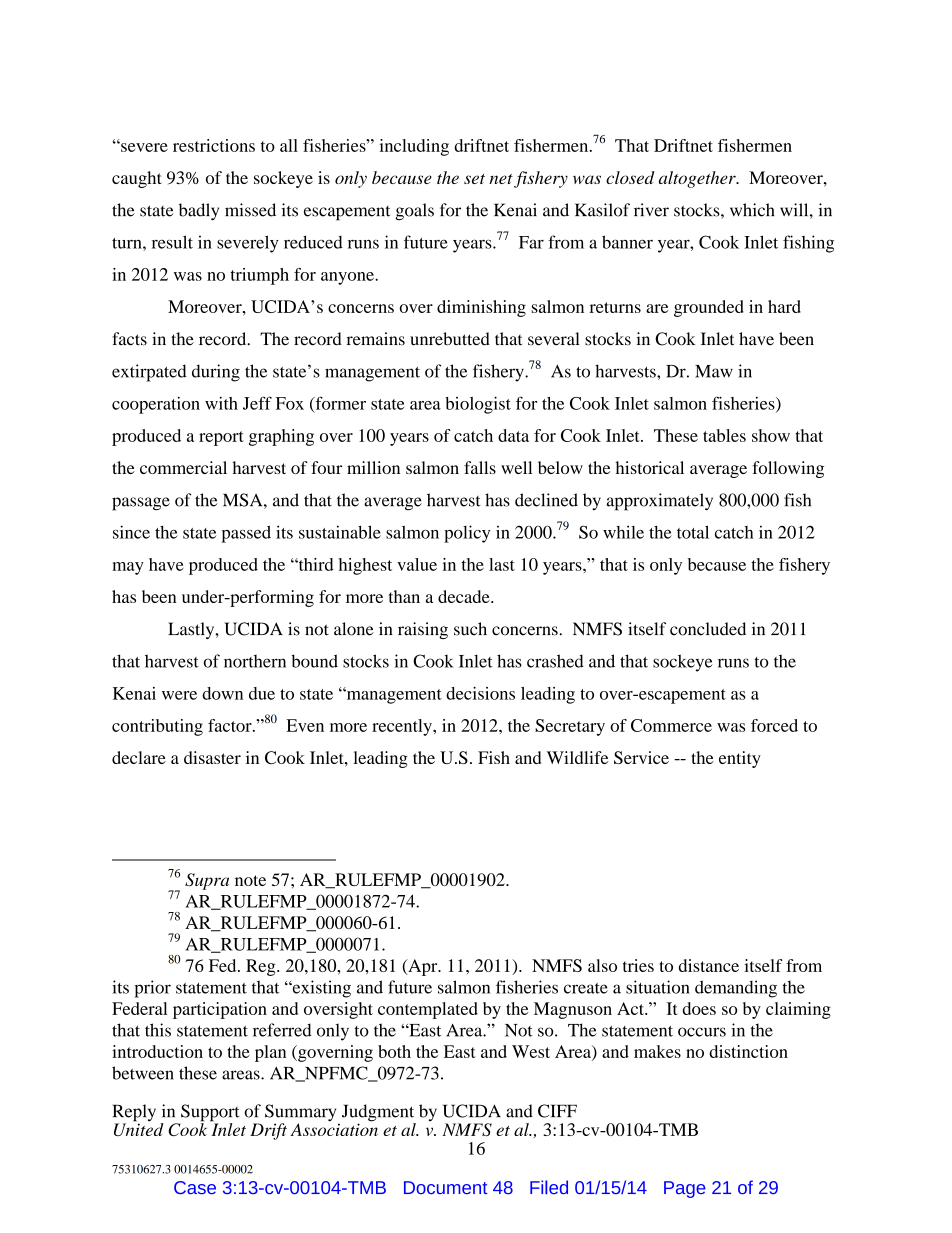  I want to click on set, so click(474, 179).
